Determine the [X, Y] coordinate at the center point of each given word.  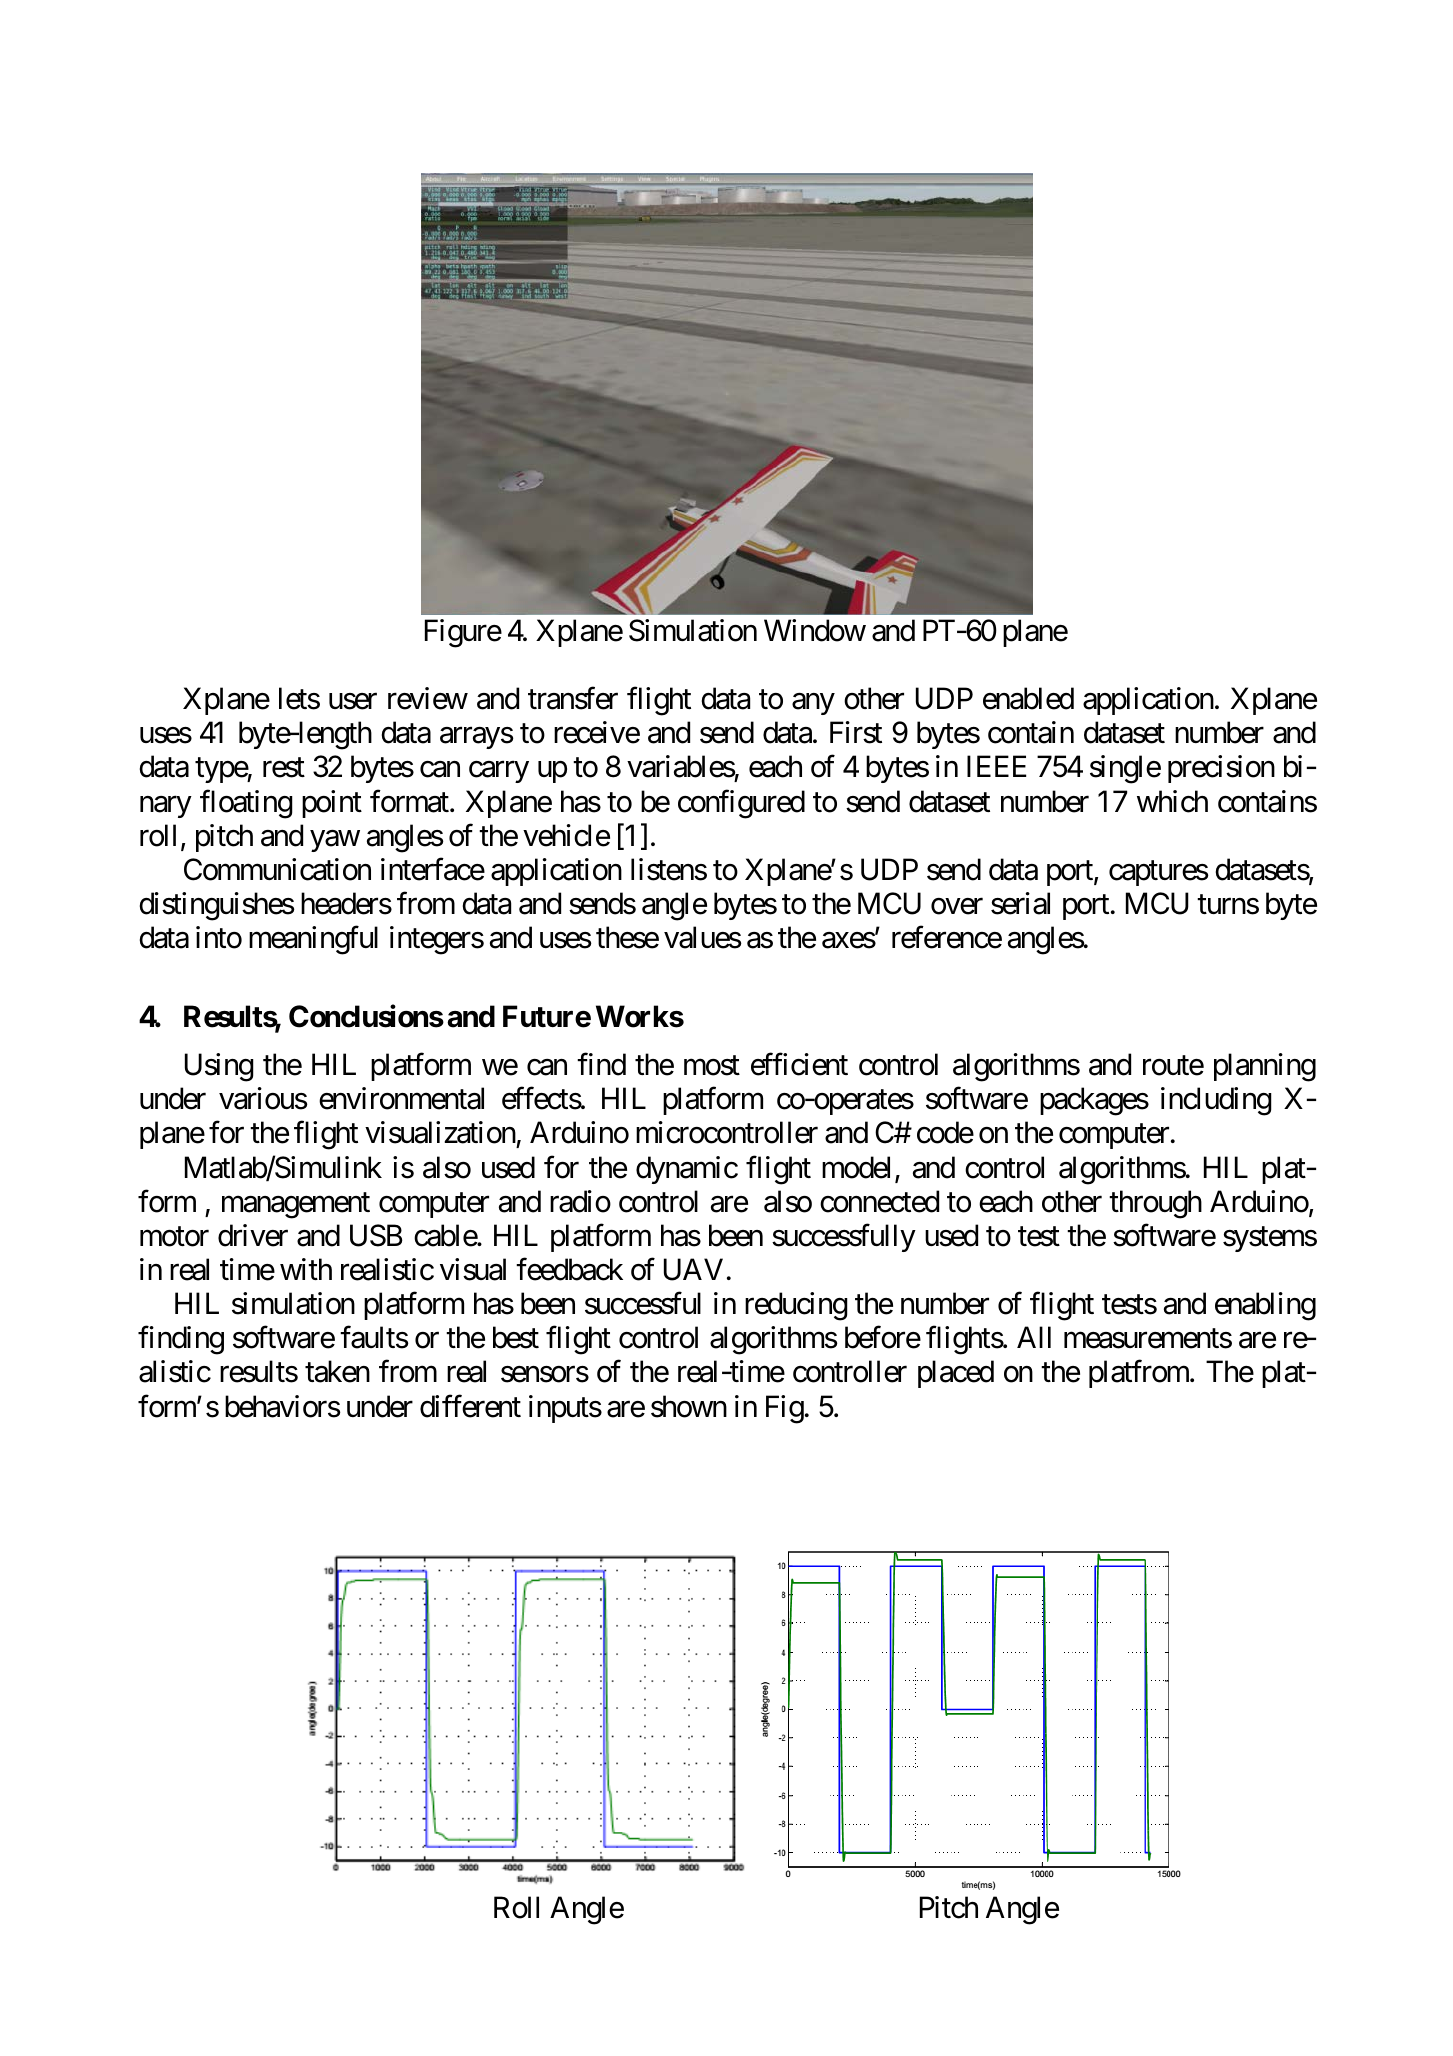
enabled [1028, 698]
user [353, 702]
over [957, 907]
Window [815, 630]
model [856, 1167]
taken [337, 1371]
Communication [277, 869]
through [1155, 1204]
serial [1020, 903]
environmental [401, 1098]
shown [689, 1406]
